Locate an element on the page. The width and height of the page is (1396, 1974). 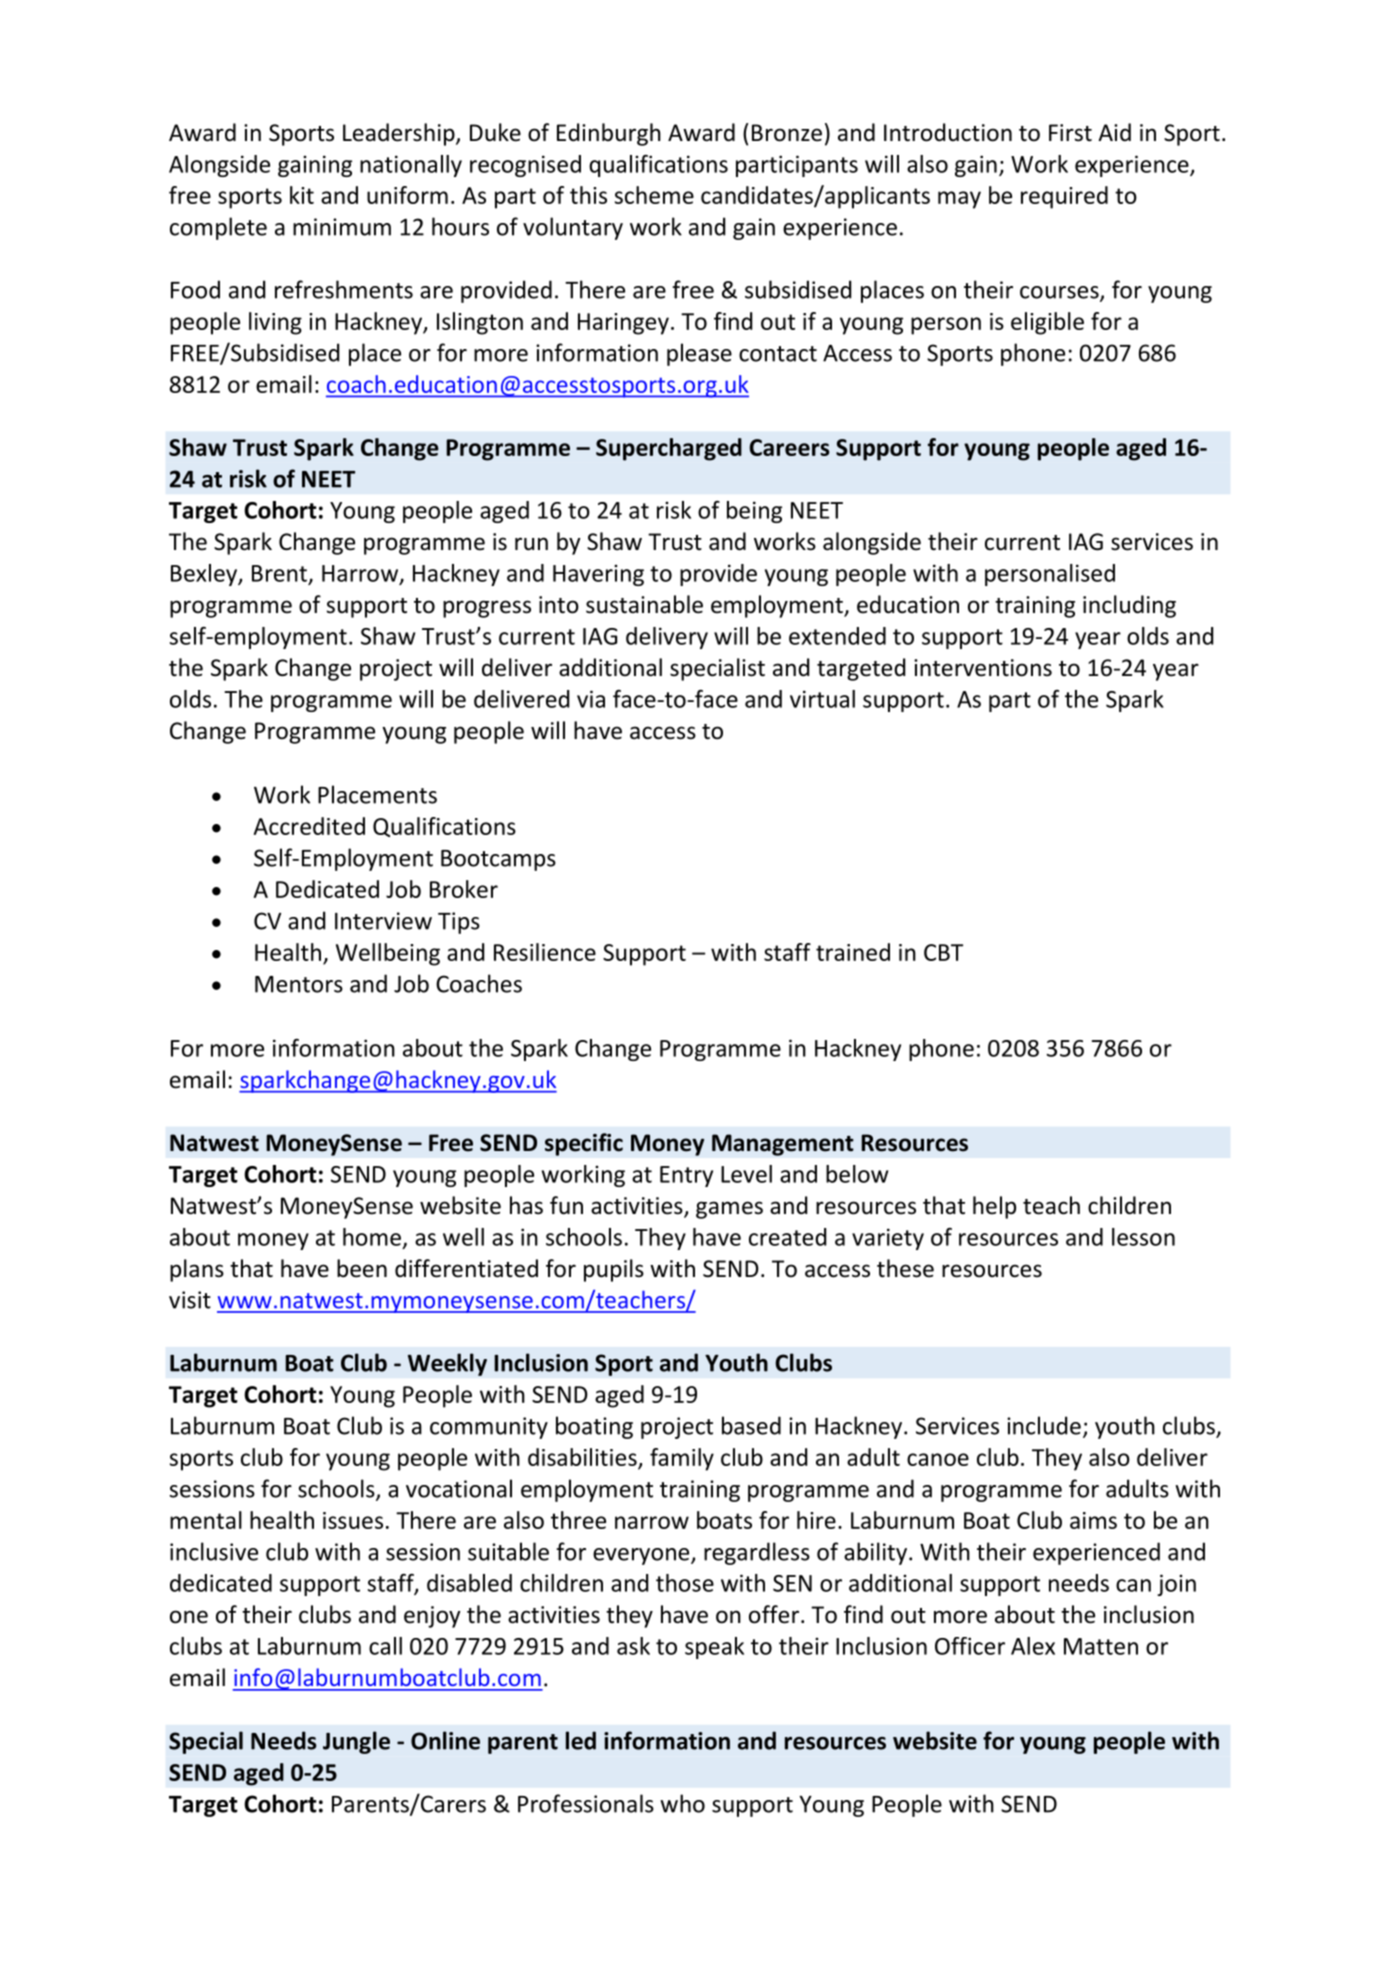
interventions is located at coordinates (983, 668).
